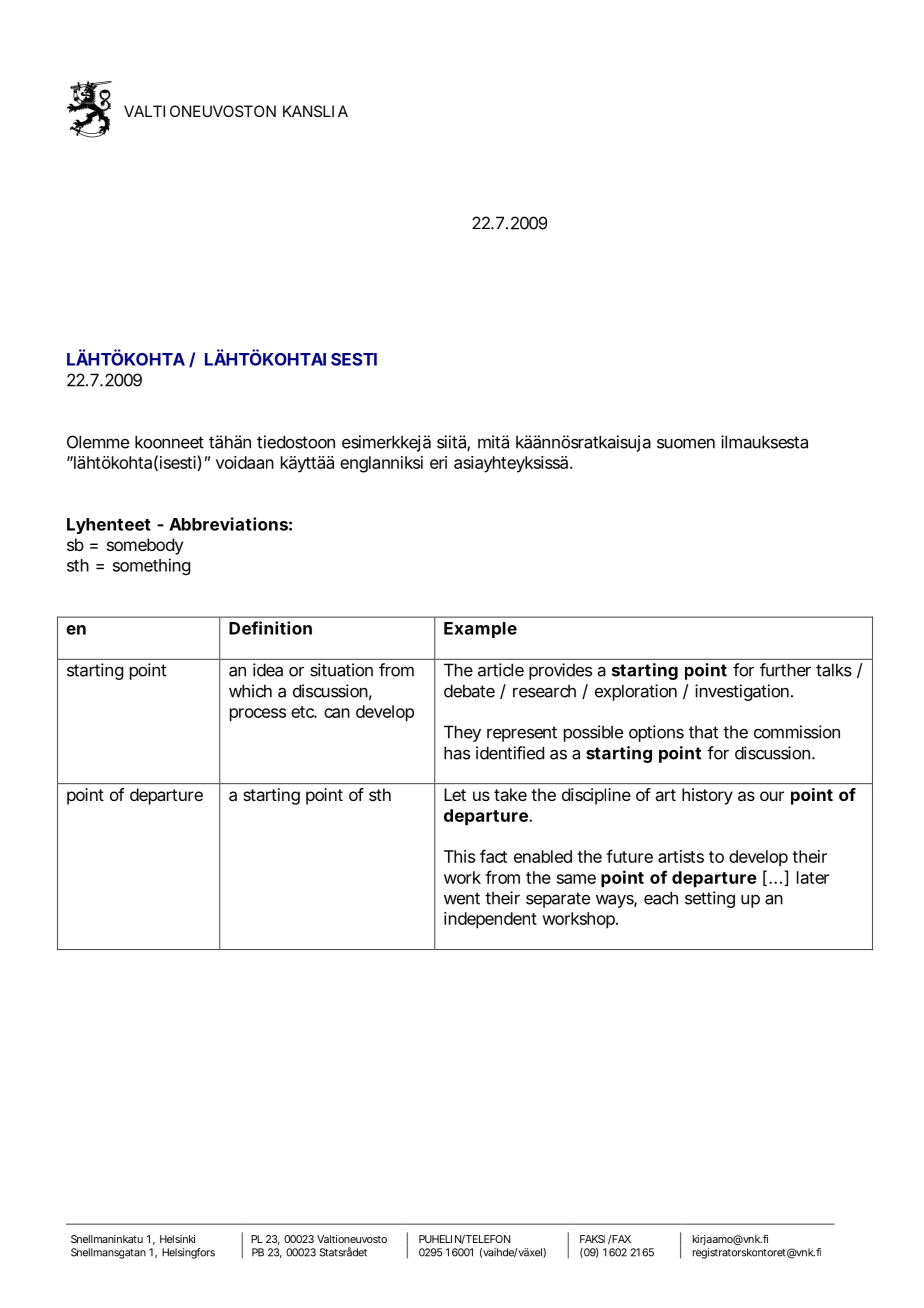 The height and width of the screenshot is (1308, 924). What do you see at coordinates (438, 462) in the screenshot?
I see `eri` at bounding box center [438, 462].
